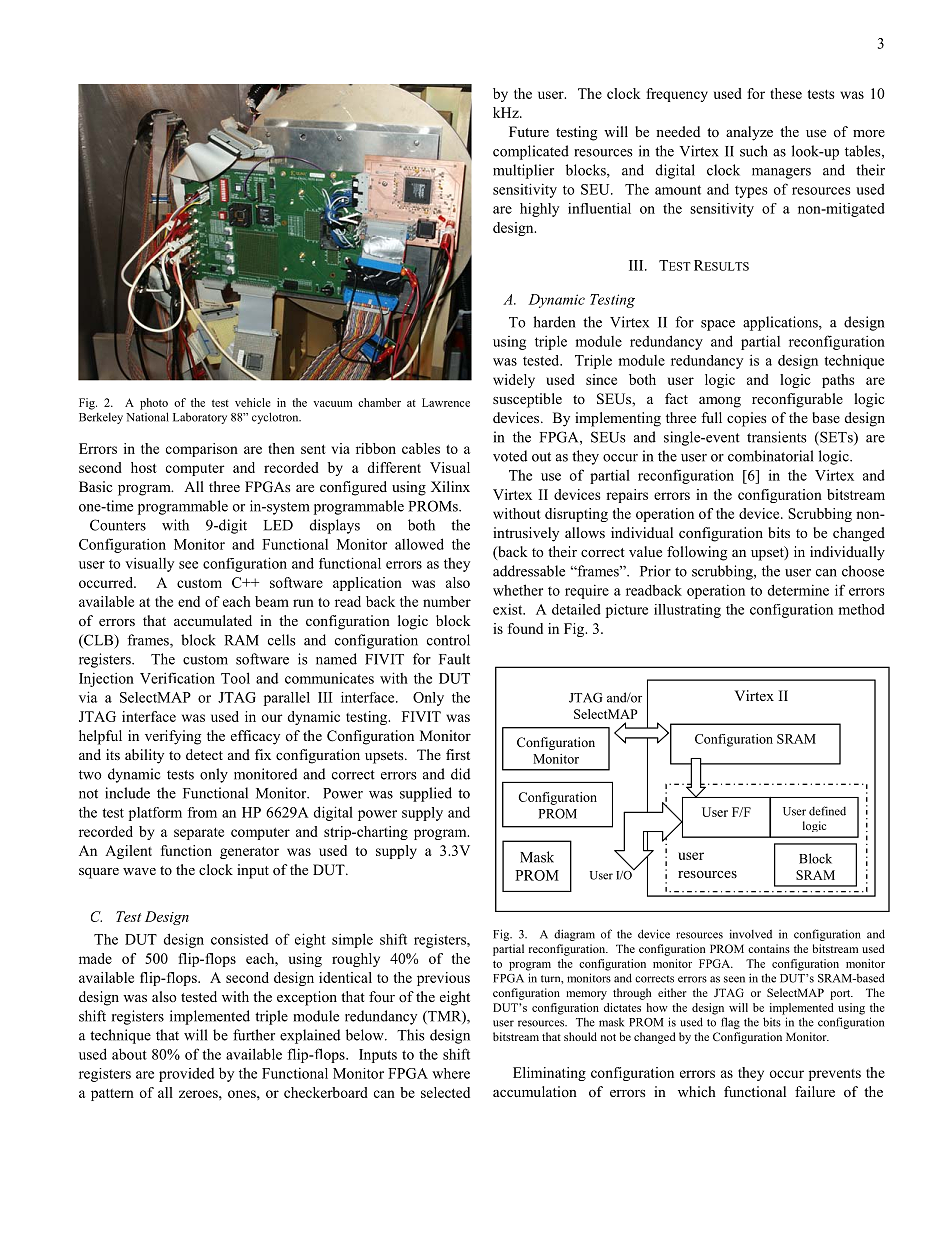 The height and width of the image is (1233, 952). What do you see at coordinates (447, 601) in the image?
I see `number` at bounding box center [447, 601].
